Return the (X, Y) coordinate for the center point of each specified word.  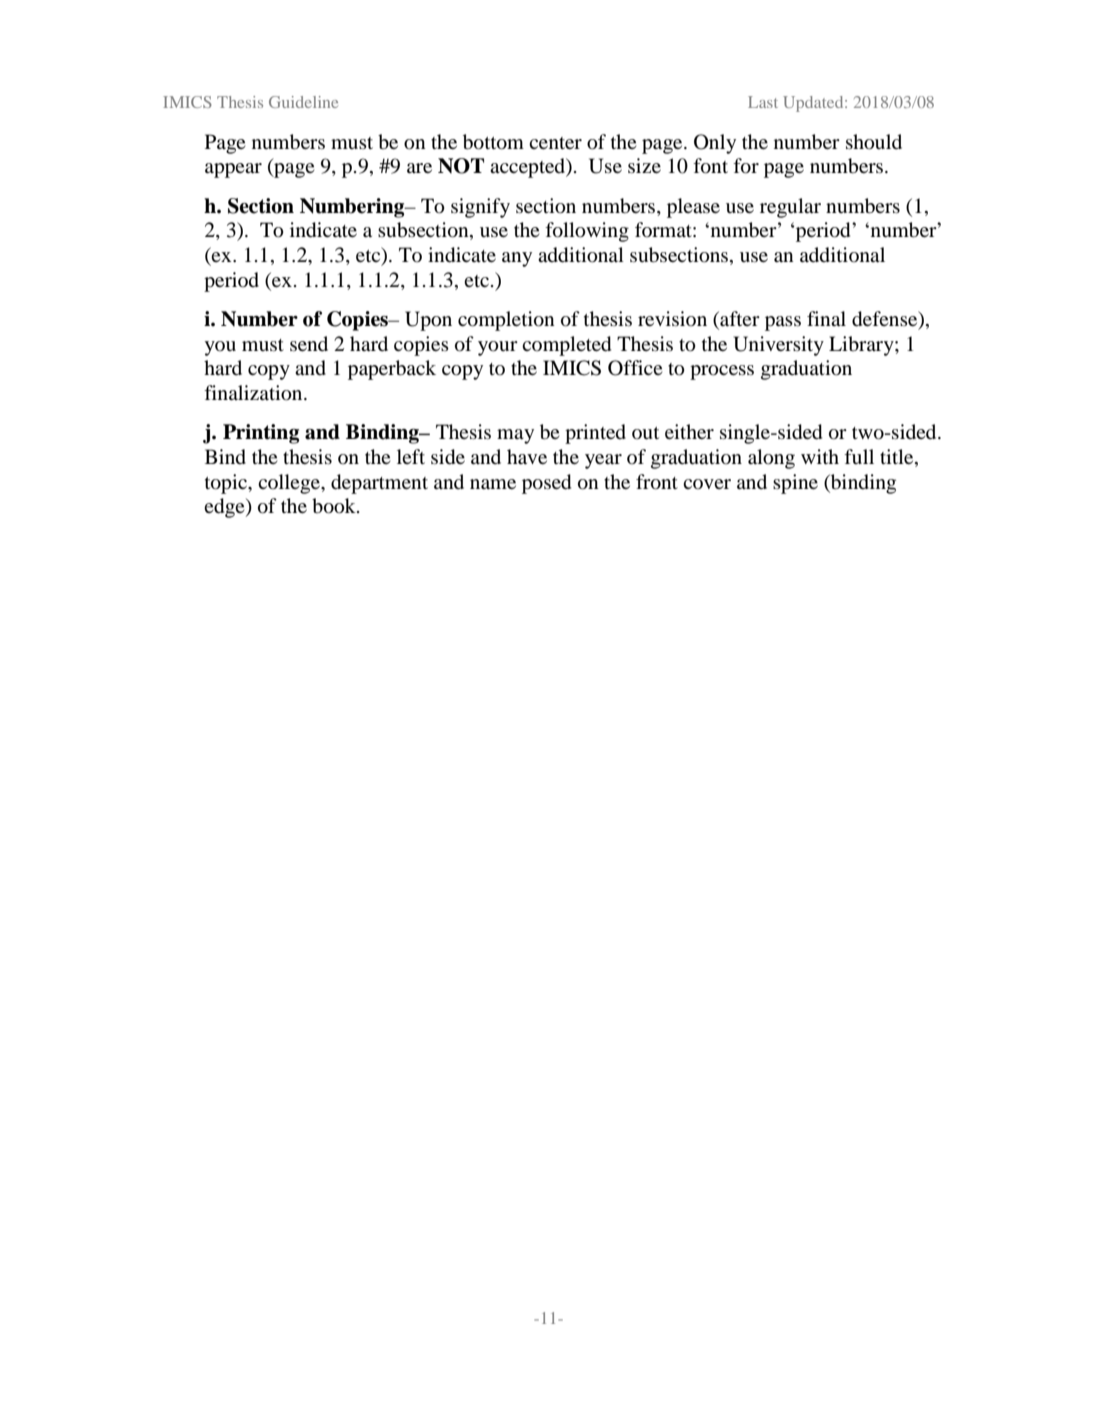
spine (795, 484)
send (309, 343)
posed (546, 484)
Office (635, 368)
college (290, 484)
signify (480, 208)
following (587, 232)
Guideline (303, 102)
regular (790, 208)
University (778, 346)
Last (763, 102)
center (555, 143)
